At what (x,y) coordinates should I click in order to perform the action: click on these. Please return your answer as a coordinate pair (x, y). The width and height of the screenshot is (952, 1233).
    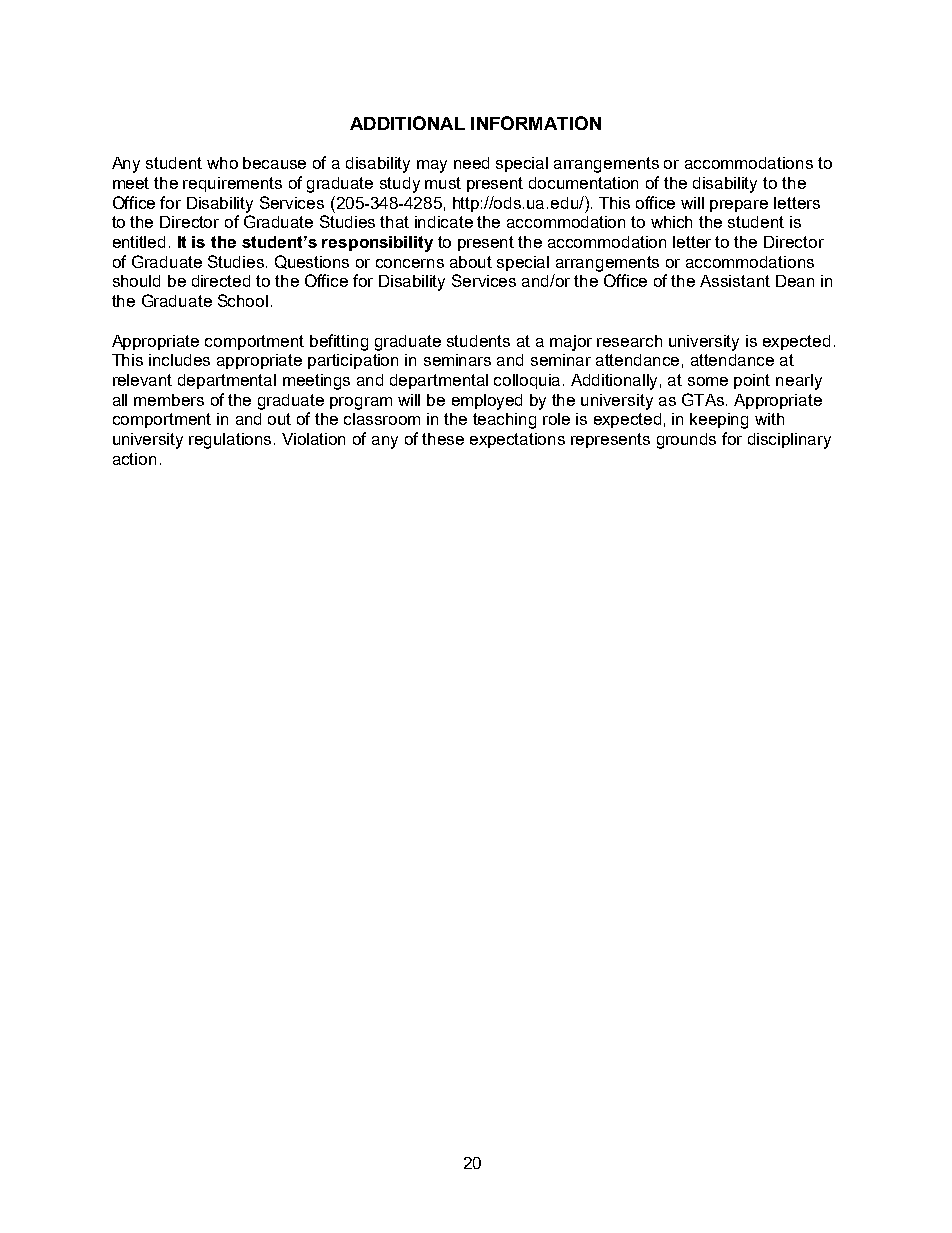
    Looking at the image, I should click on (443, 439).
